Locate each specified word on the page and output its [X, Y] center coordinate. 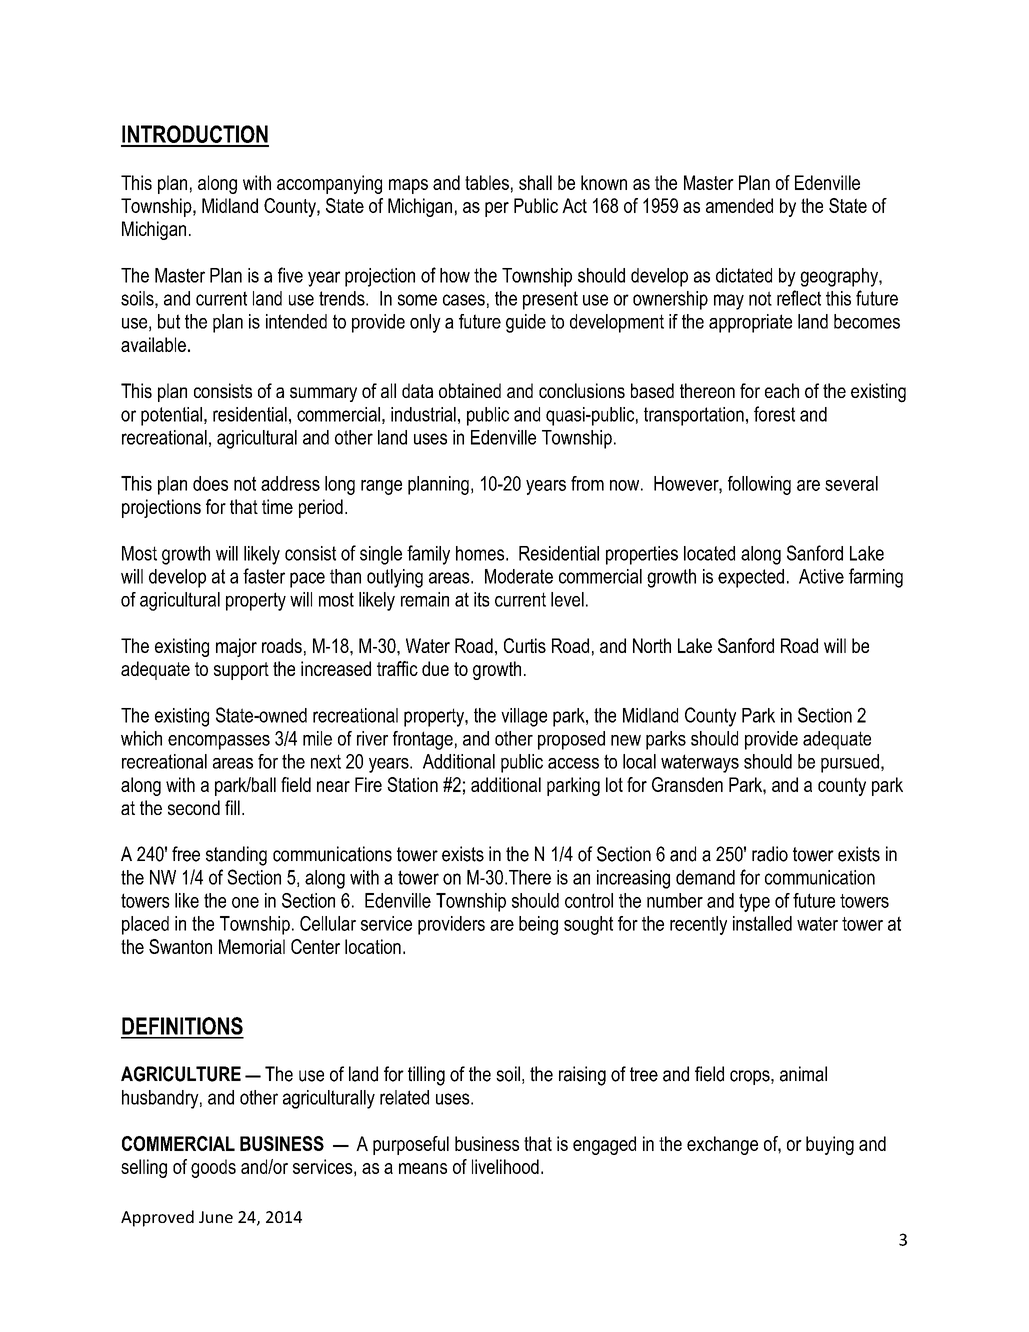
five [290, 275]
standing [236, 856]
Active [821, 576]
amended [739, 205]
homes [481, 553]
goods [213, 1168]
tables [487, 182]
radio [770, 854]
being [538, 925]
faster [264, 576]
